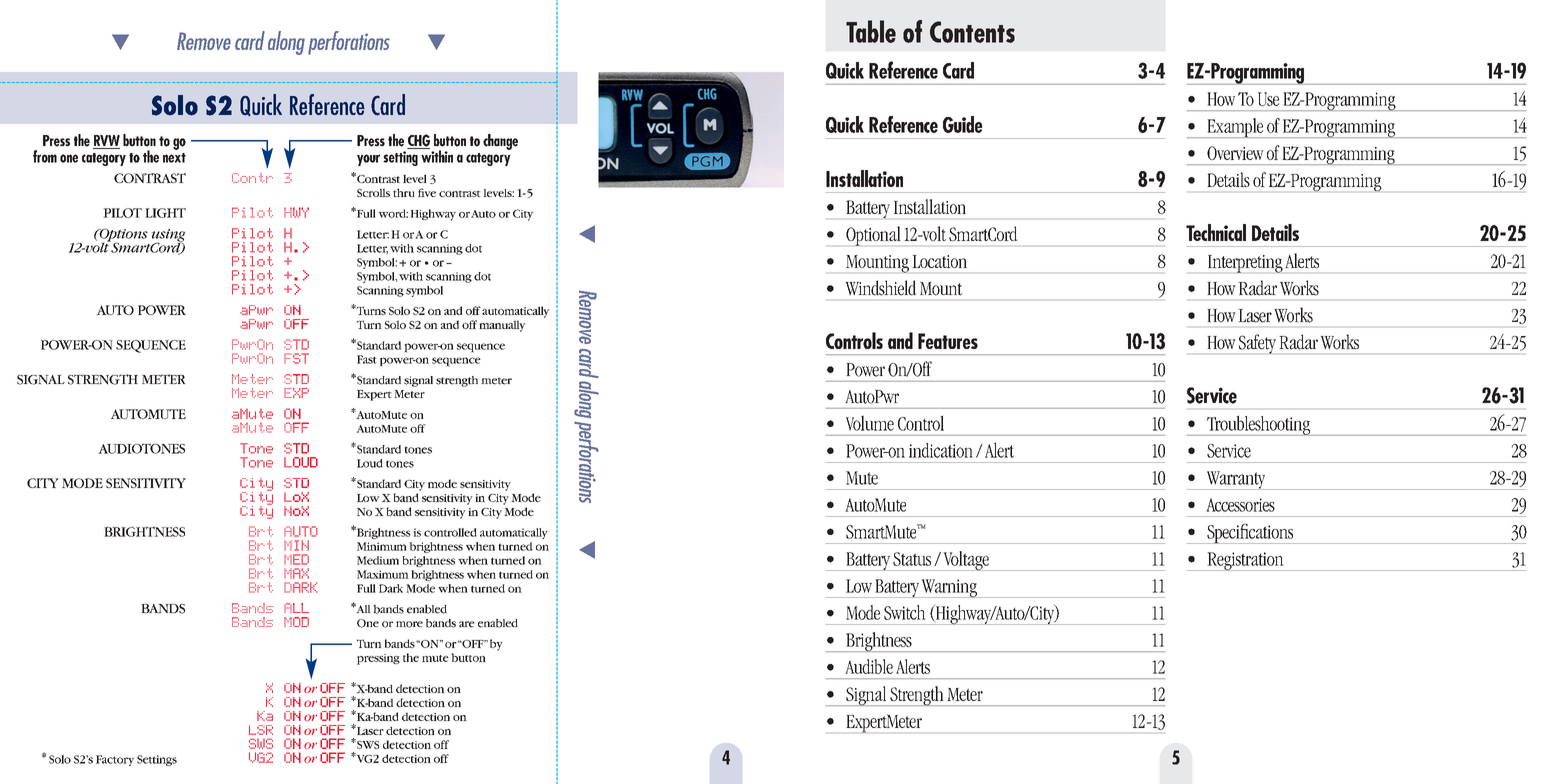  What do you see at coordinates (972, 32) in the document?
I see `Contents` at bounding box center [972, 32].
